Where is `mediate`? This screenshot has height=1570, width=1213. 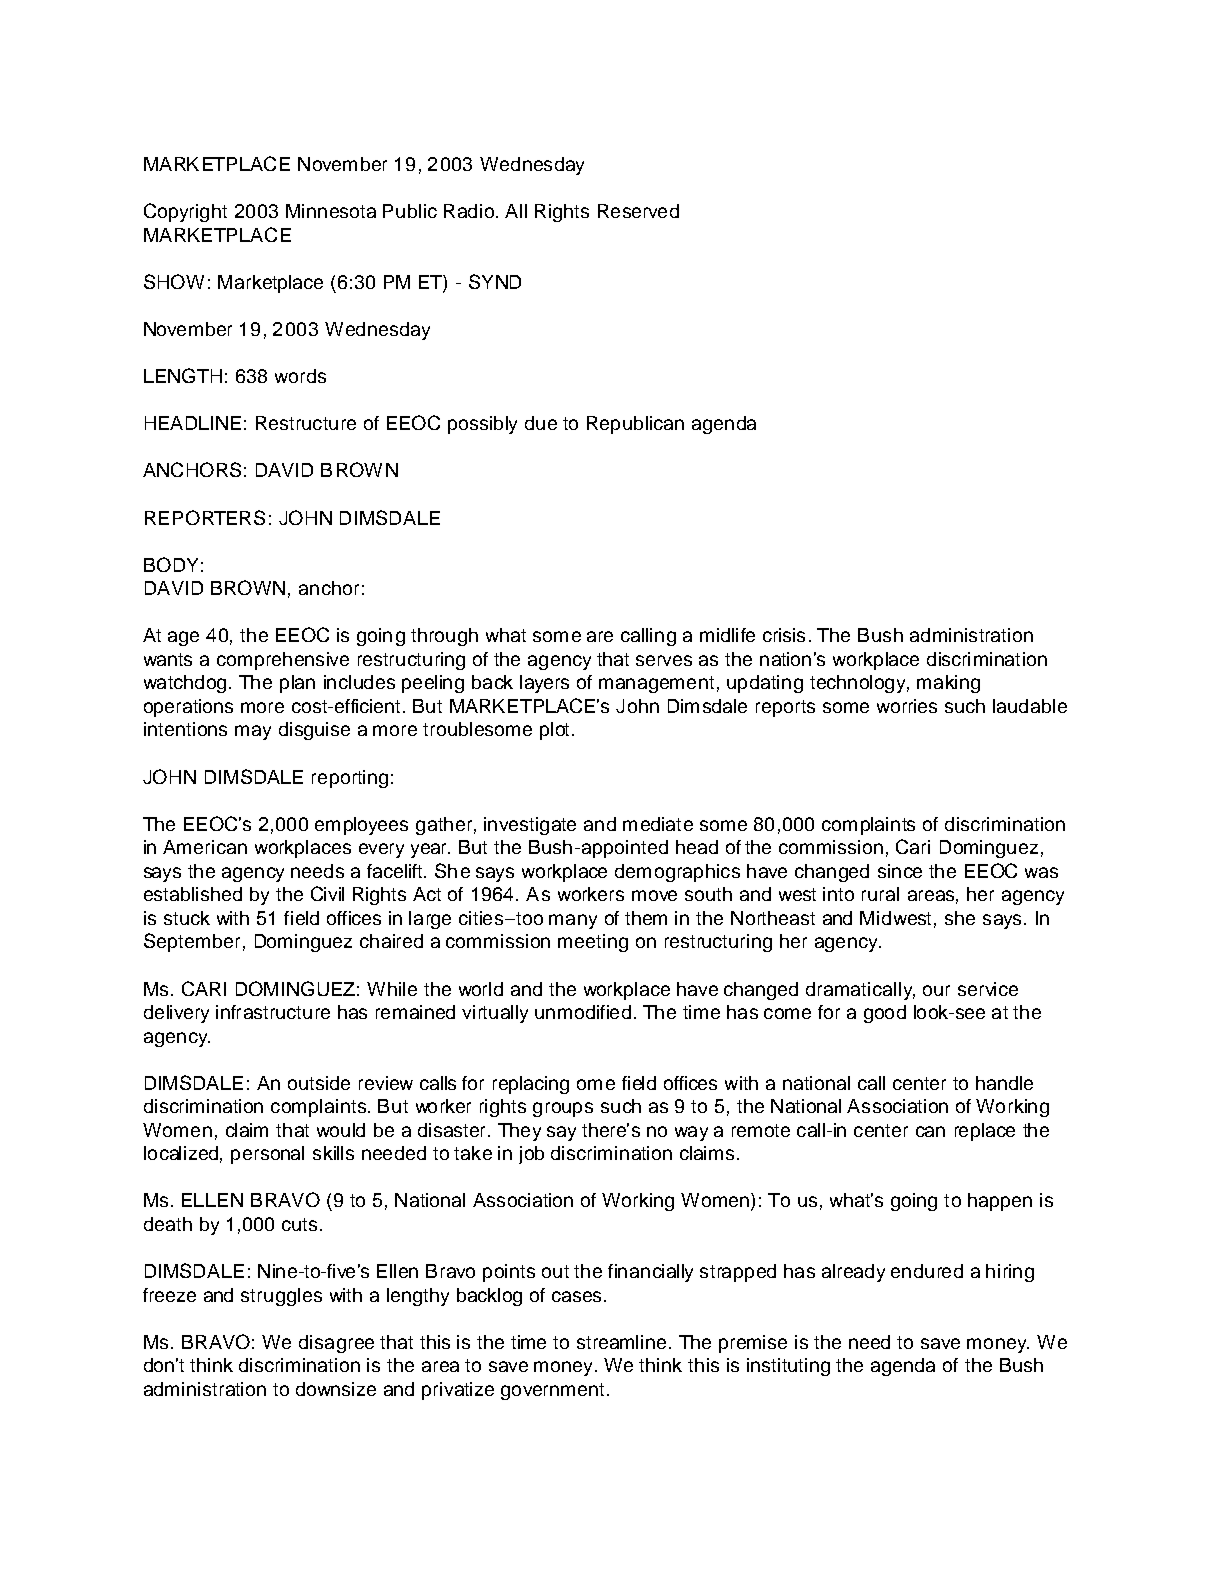 mediate is located at coordinates (658, 824).
